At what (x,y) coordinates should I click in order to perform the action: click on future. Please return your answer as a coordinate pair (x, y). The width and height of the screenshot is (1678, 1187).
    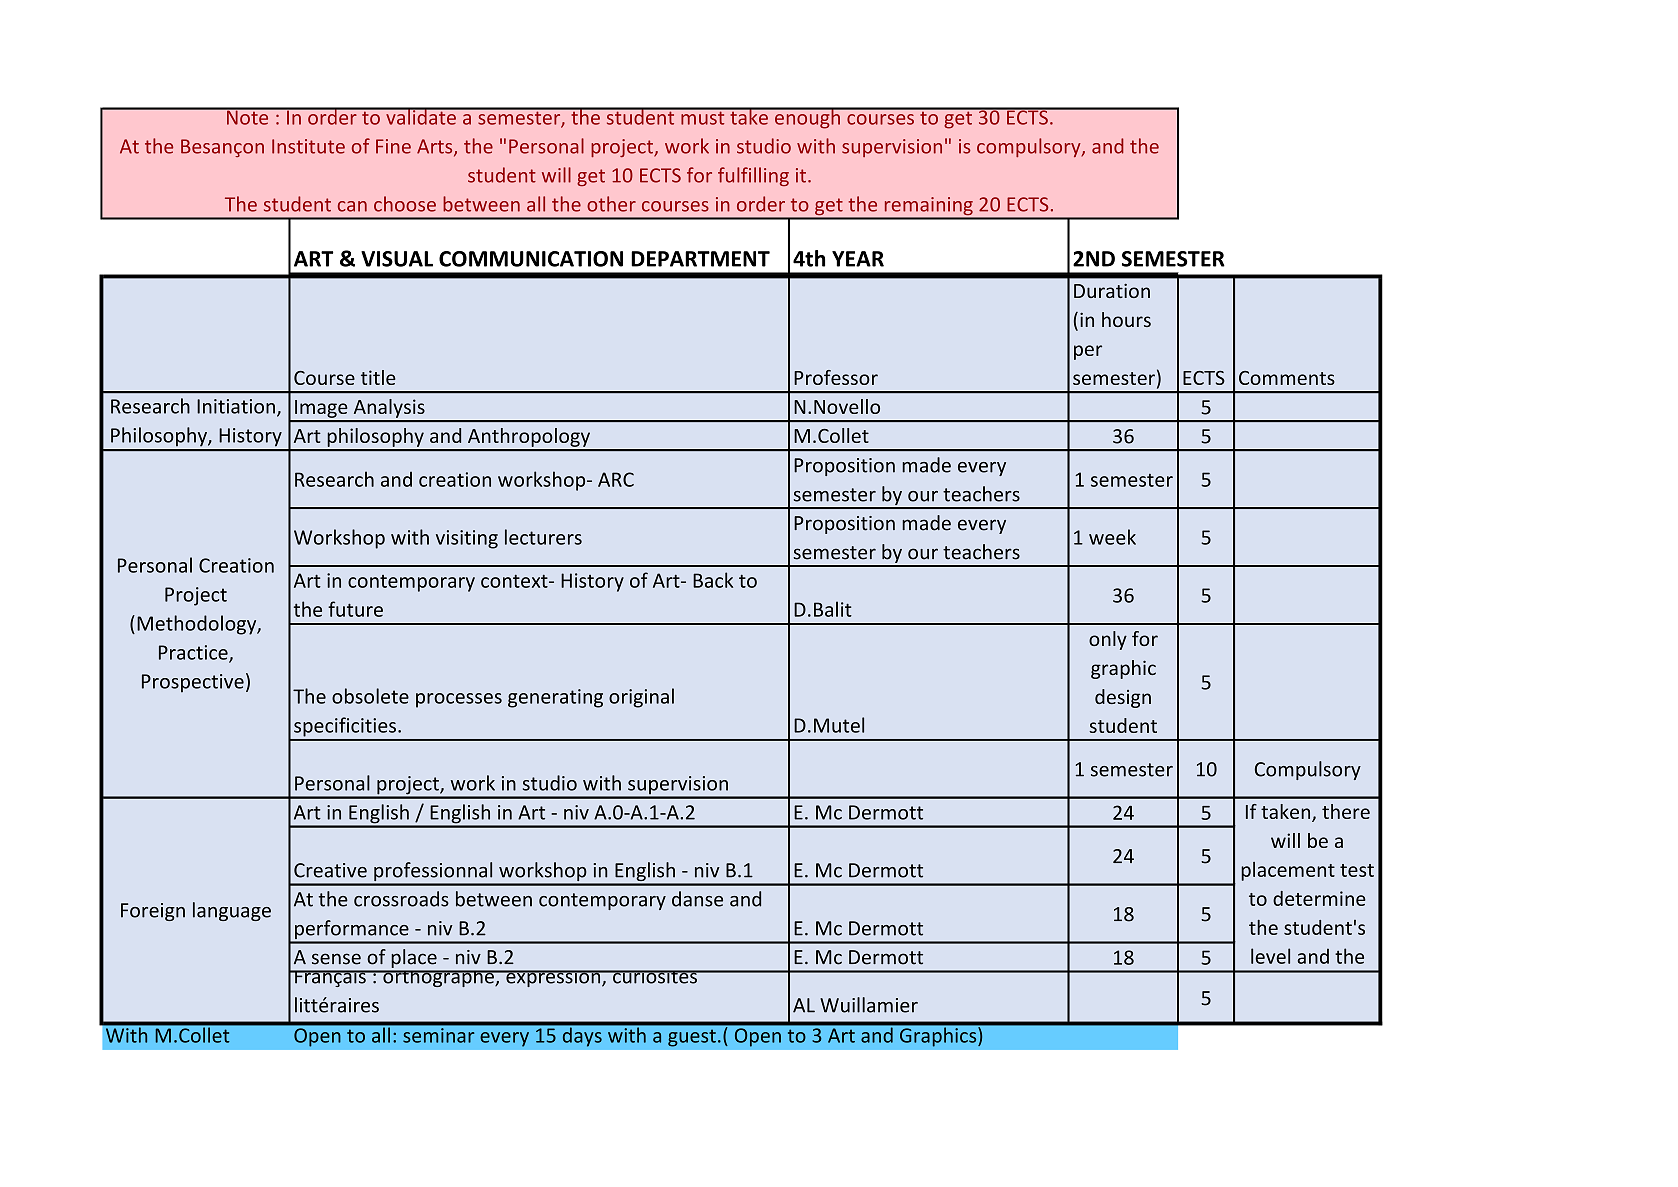
    Looking at the image, I should click on (355, 609).
